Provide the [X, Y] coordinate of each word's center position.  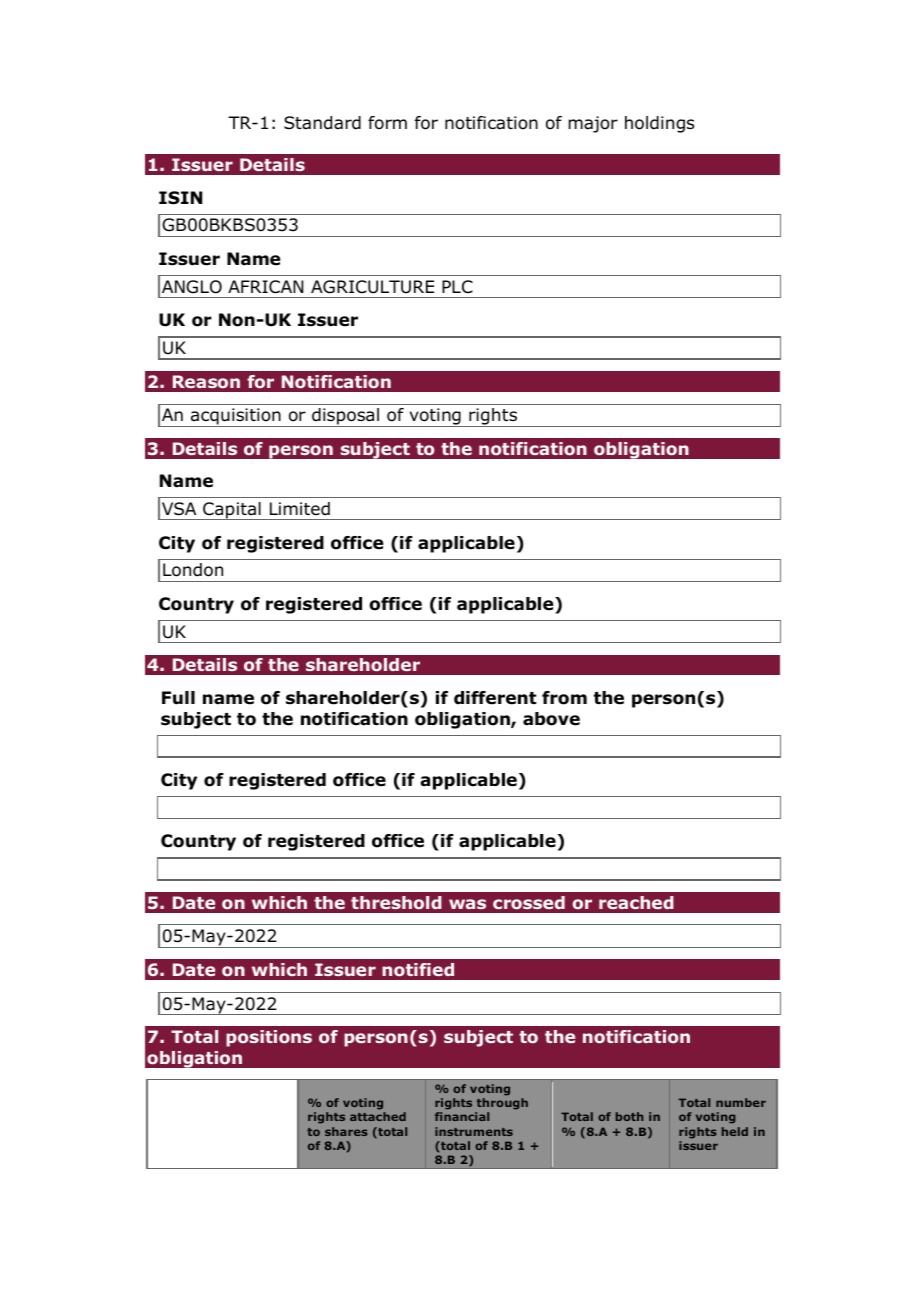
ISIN [180, 198]
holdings [659, 124]
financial [462, 1116]
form [387, 123]
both [629, 1116]
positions [269, 1038]
